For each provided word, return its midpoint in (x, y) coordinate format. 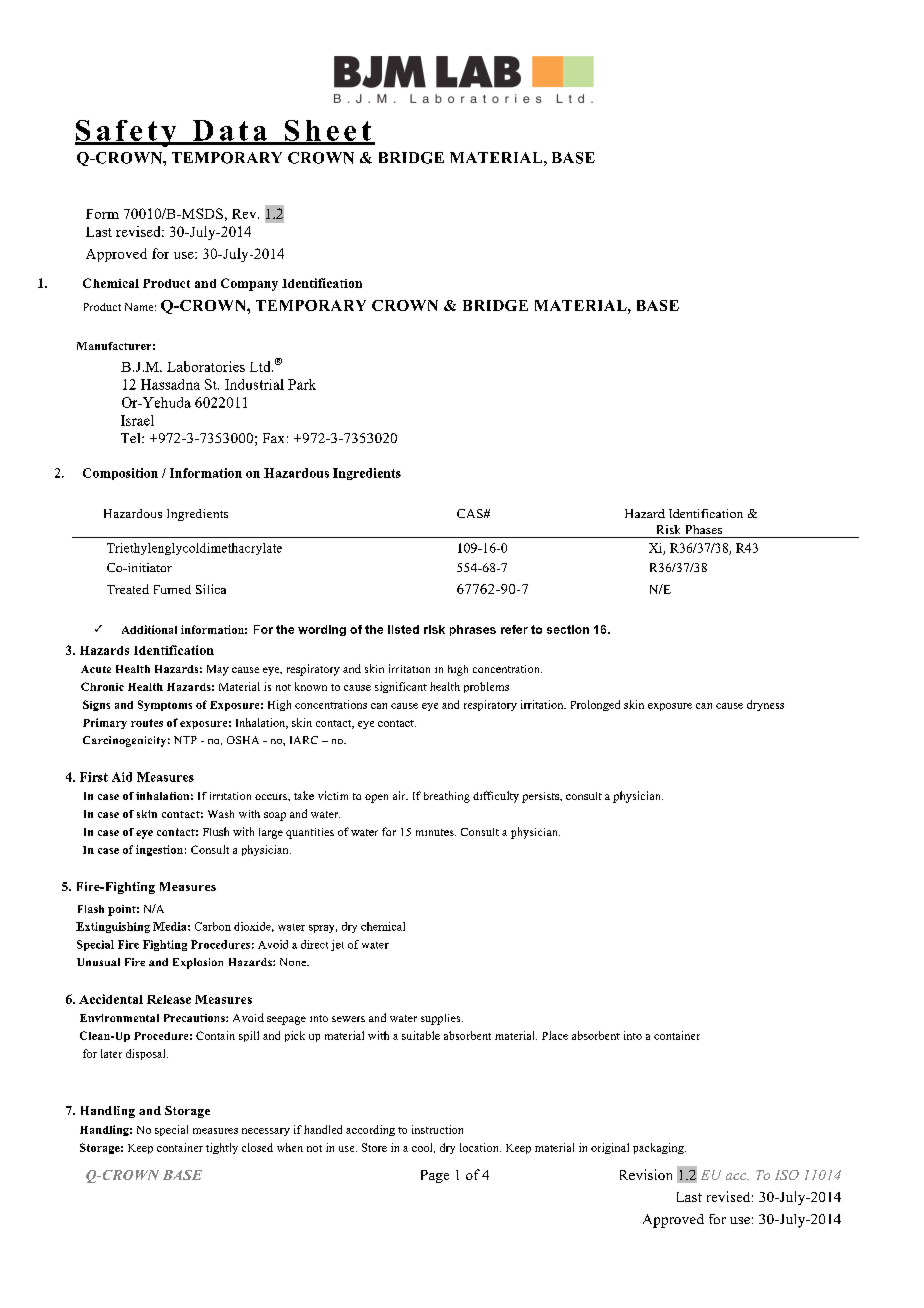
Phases (704, 529)
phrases (473, 630)
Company (249, 284)
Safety (127, 133)
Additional (149, 629)
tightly (222, 1148)
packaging (659, 1148)
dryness (765, 705)
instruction (437, 1129)
